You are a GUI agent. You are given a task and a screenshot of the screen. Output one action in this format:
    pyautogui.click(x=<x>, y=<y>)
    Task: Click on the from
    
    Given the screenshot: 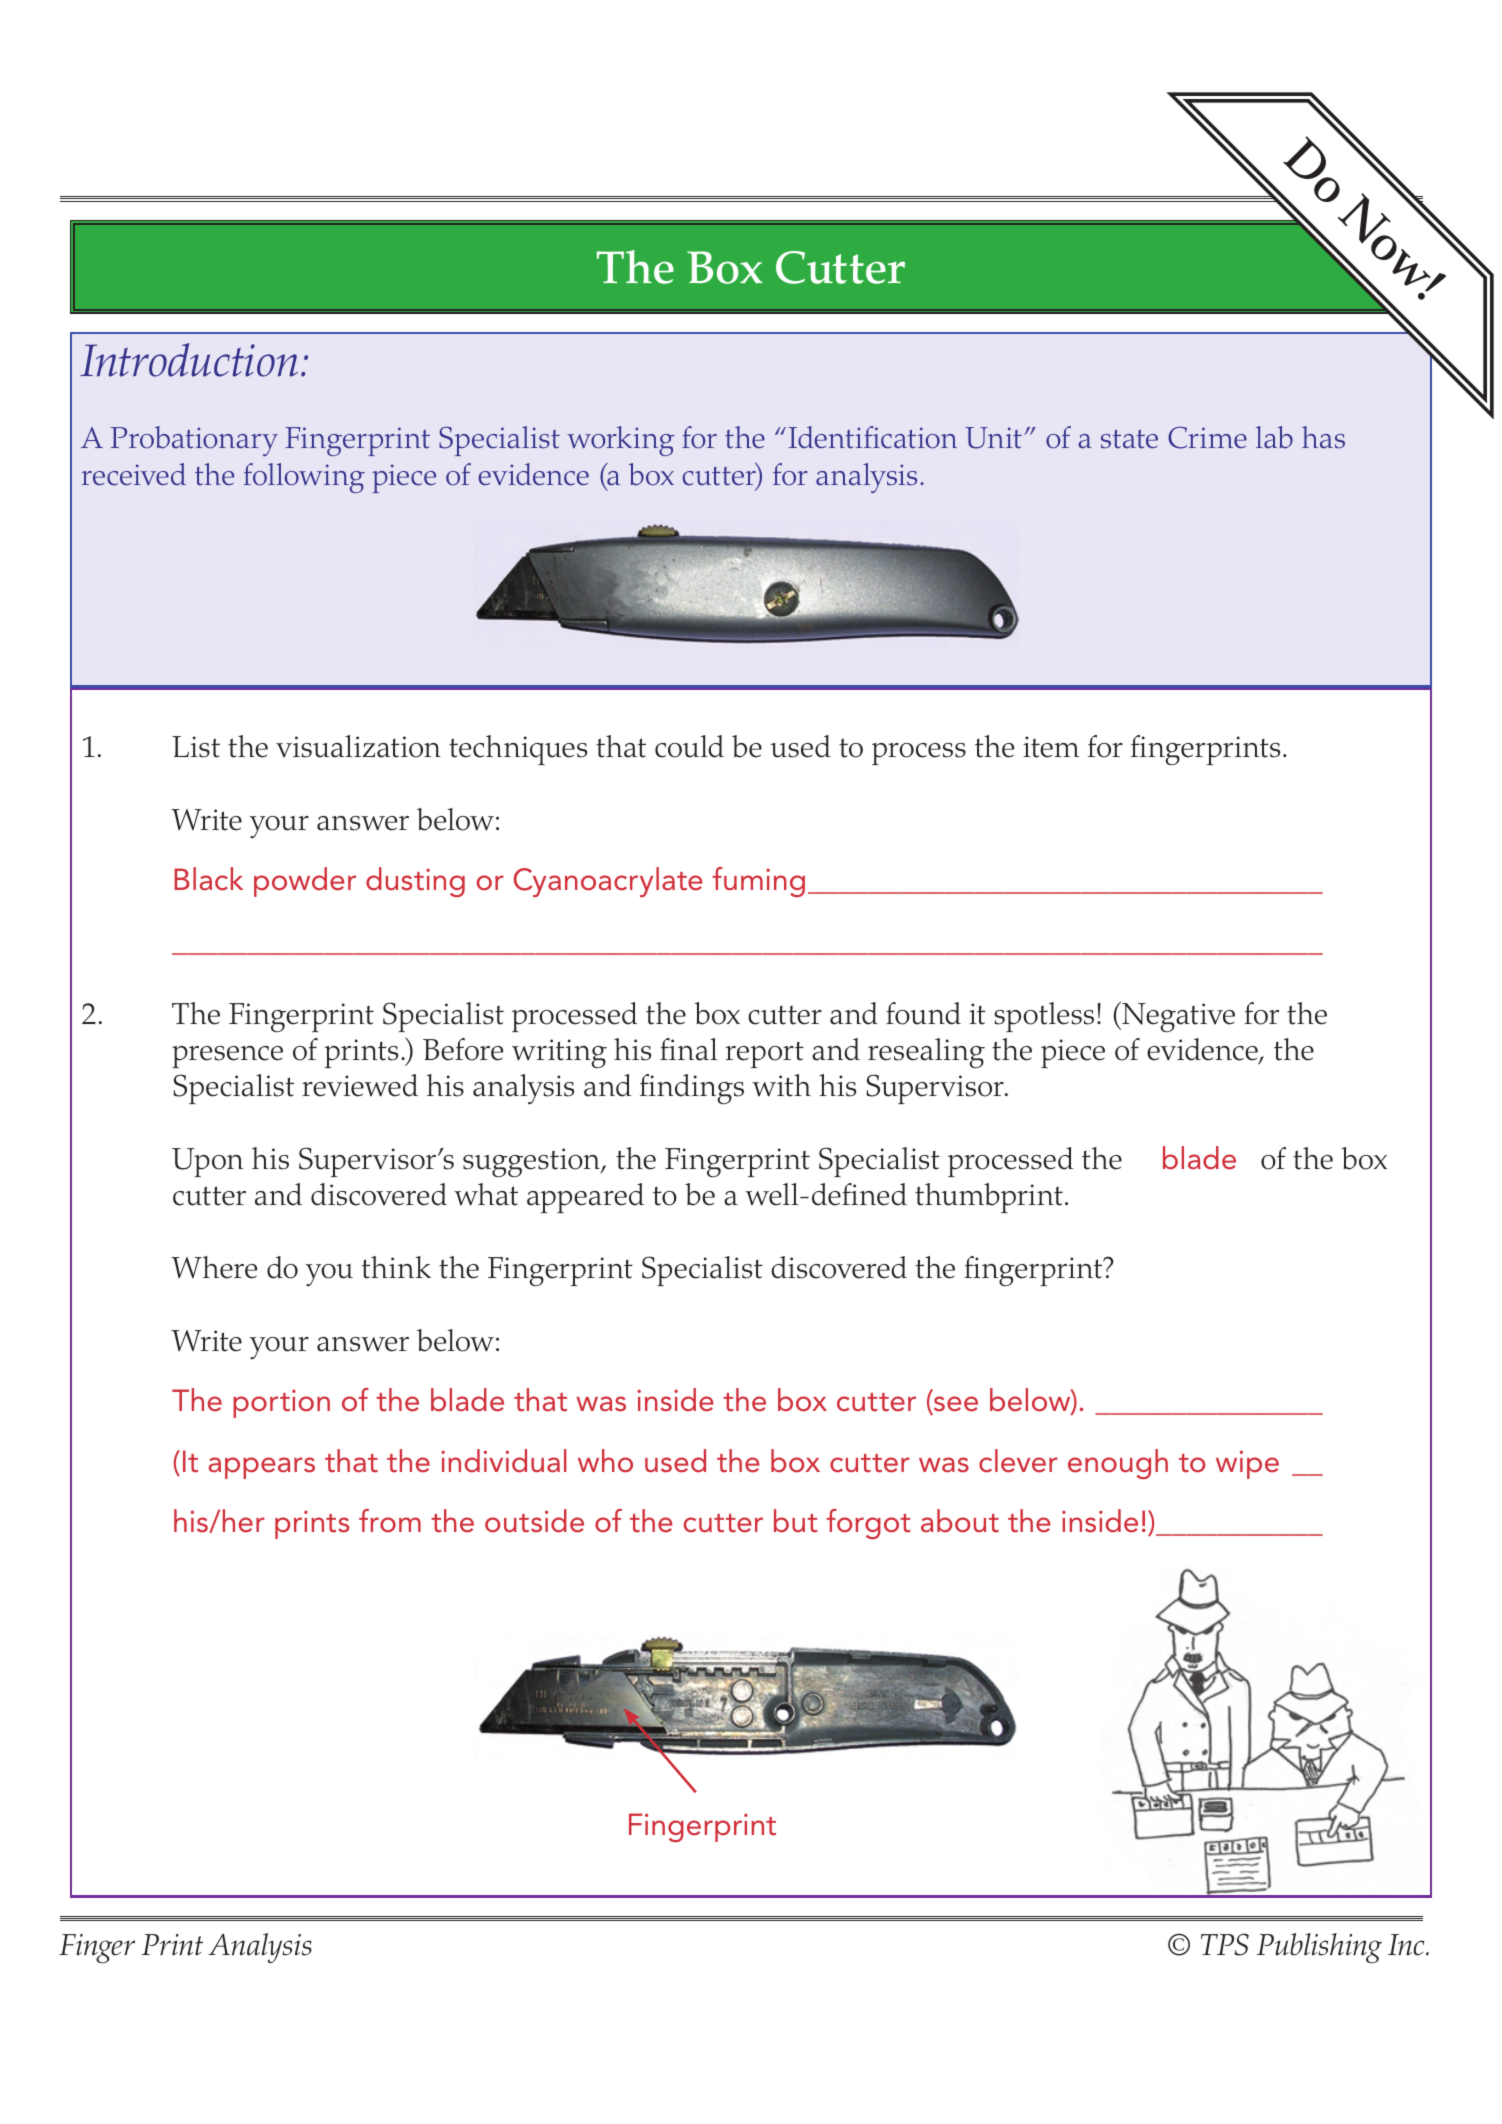 What is the action you would take?
    pyautogui.click(x=390, y=1521)
